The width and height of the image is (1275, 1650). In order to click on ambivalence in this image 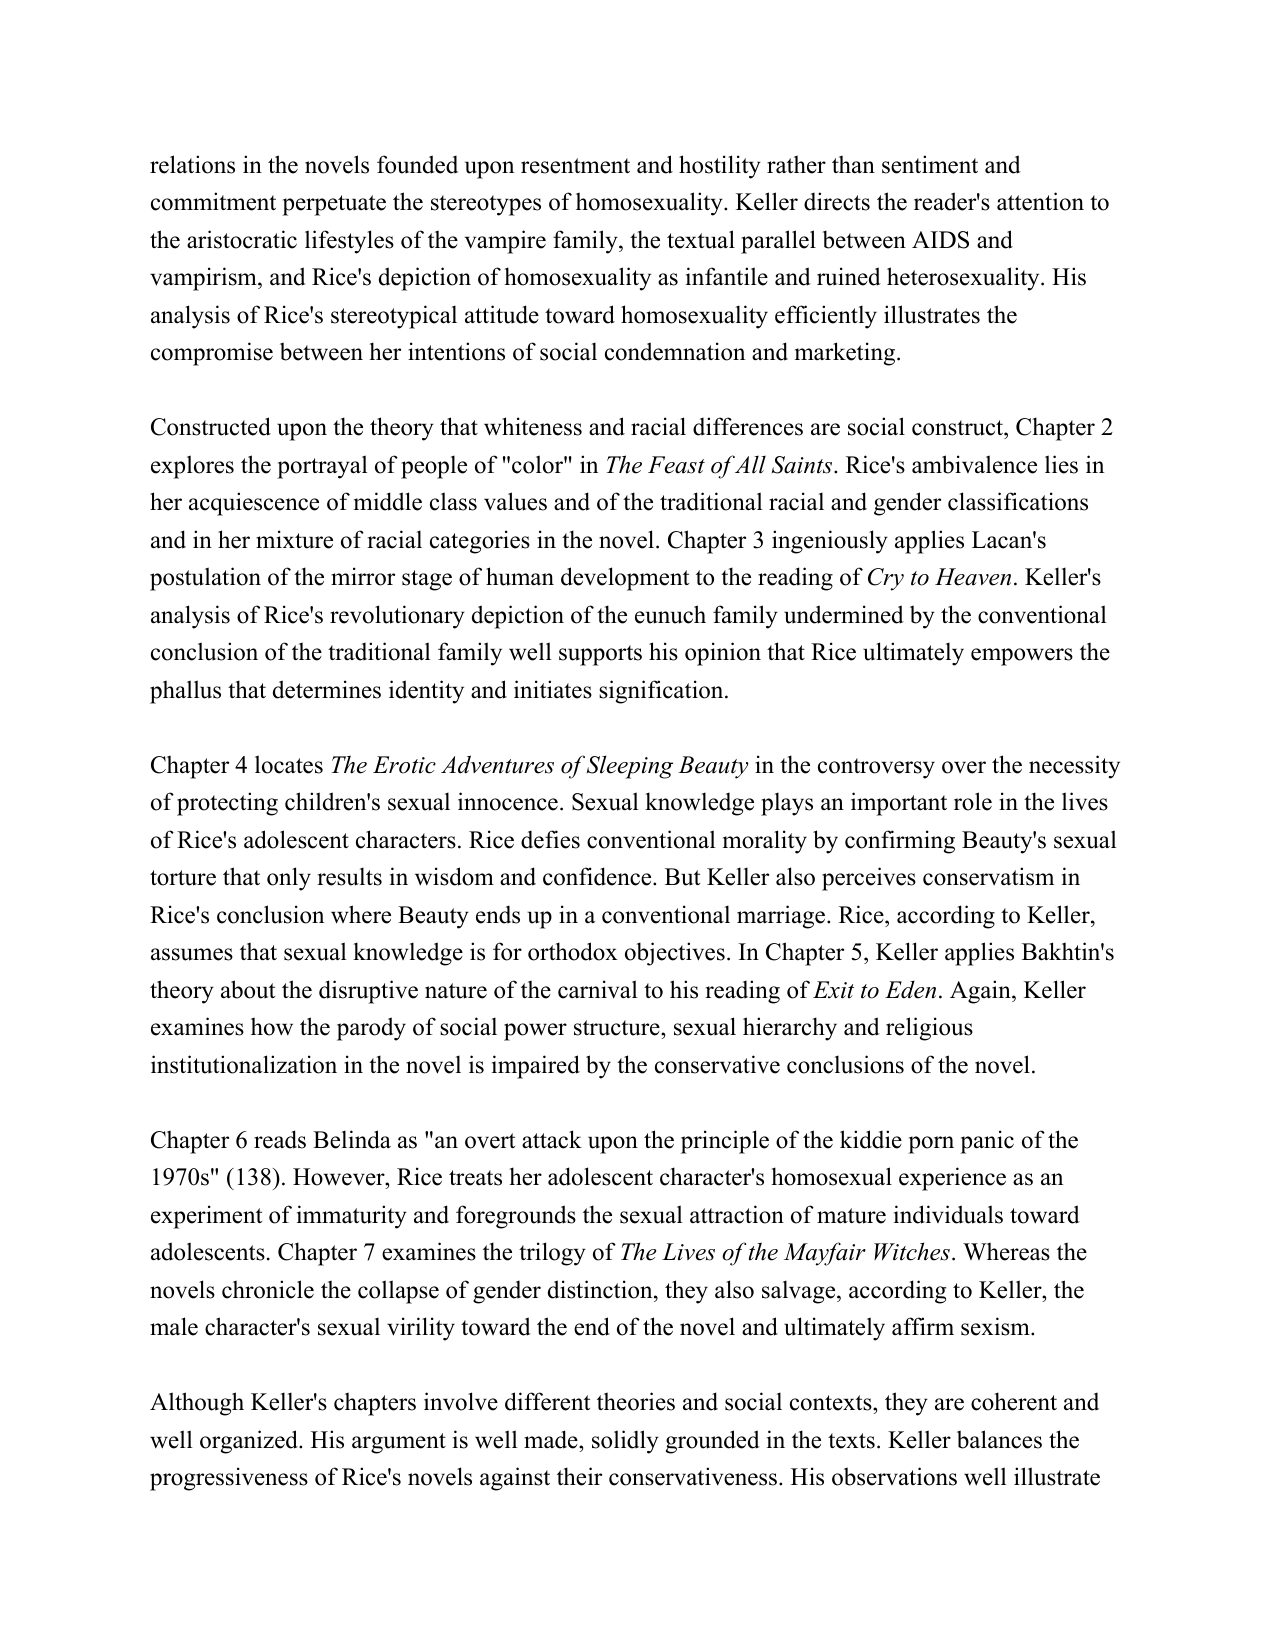, I will do `click(974, 464)`.
